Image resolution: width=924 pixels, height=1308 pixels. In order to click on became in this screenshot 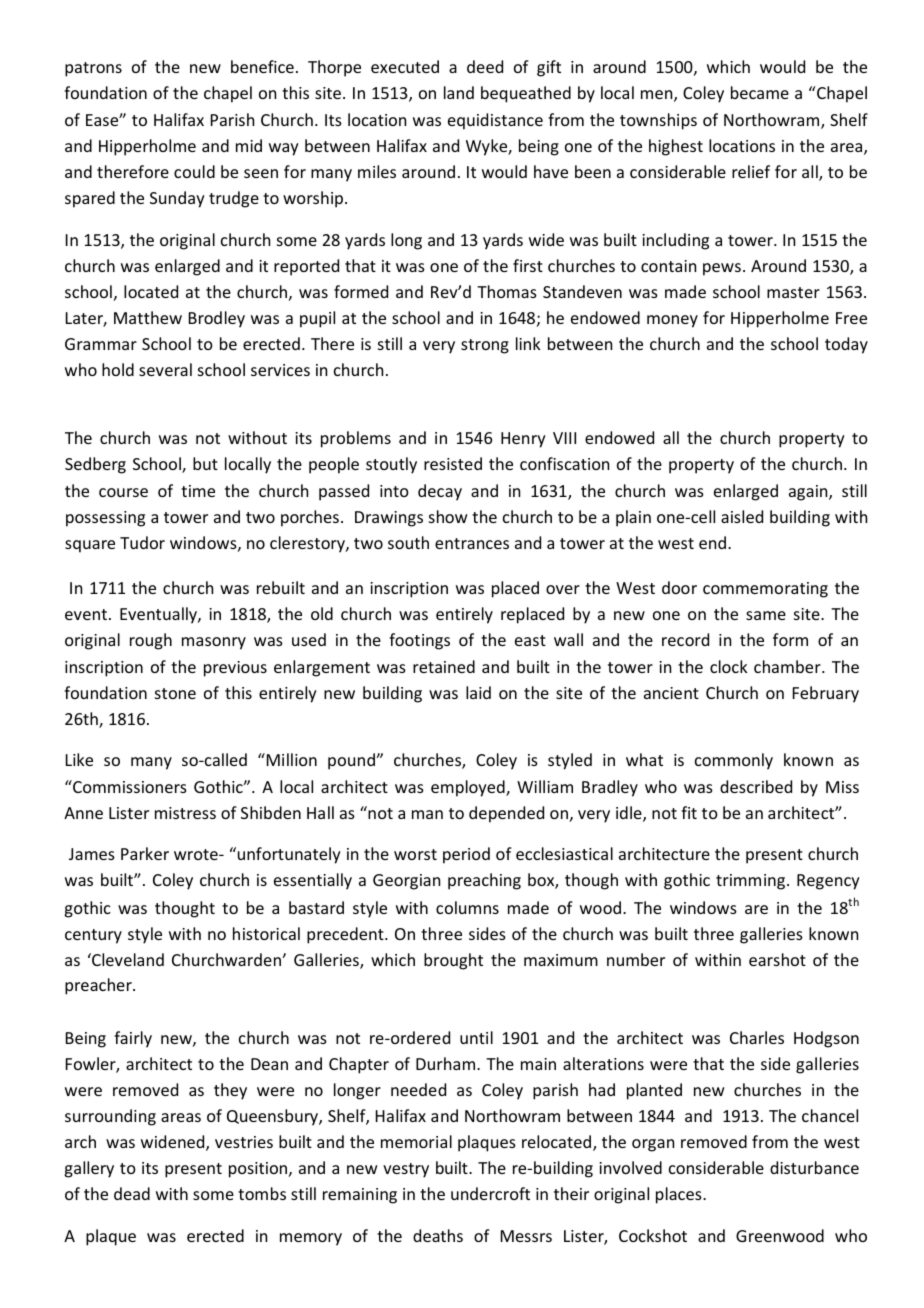, I will do `click(760, 92)`.
